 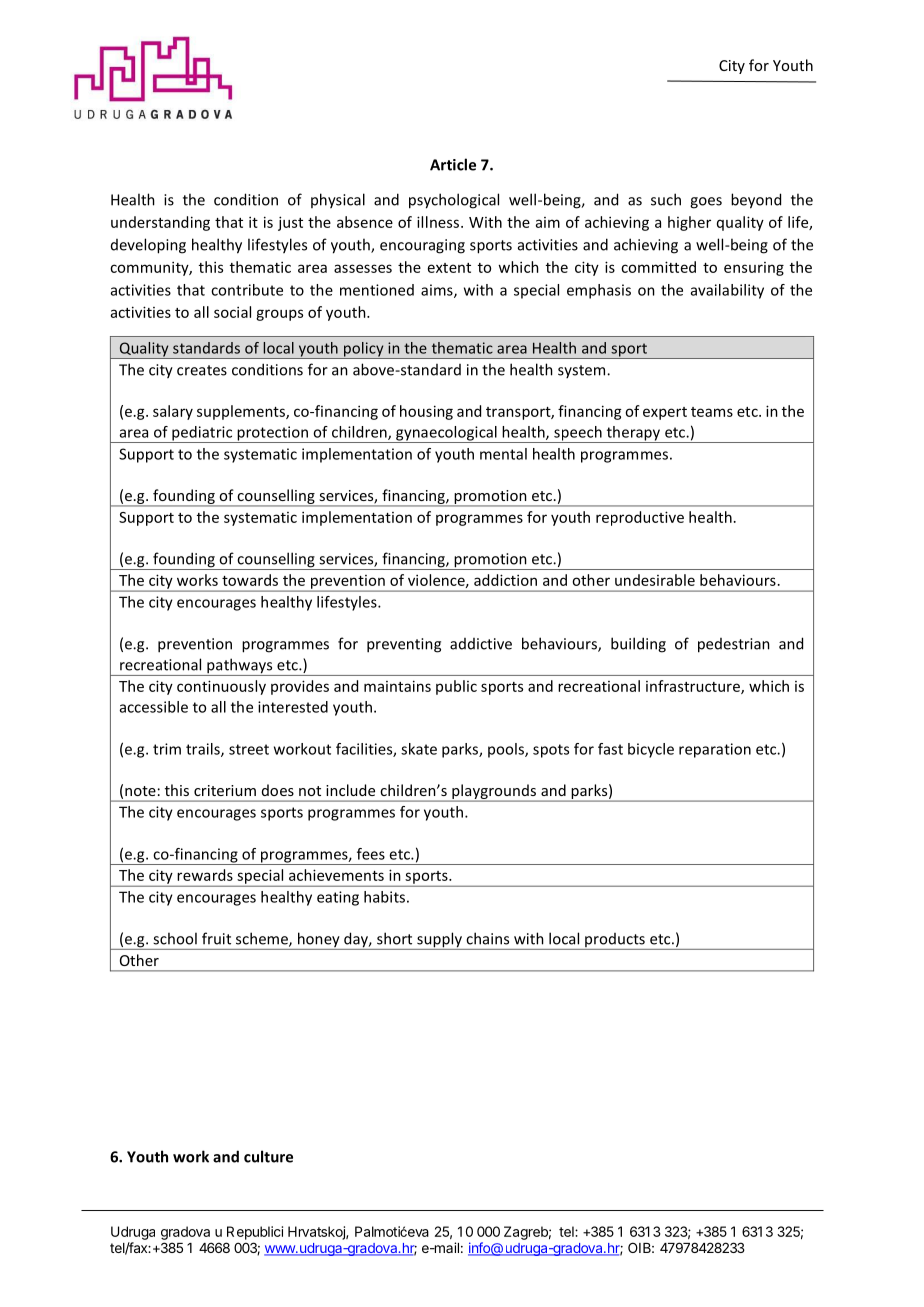 I want to click on understanding, so click(x=160, y=223).
